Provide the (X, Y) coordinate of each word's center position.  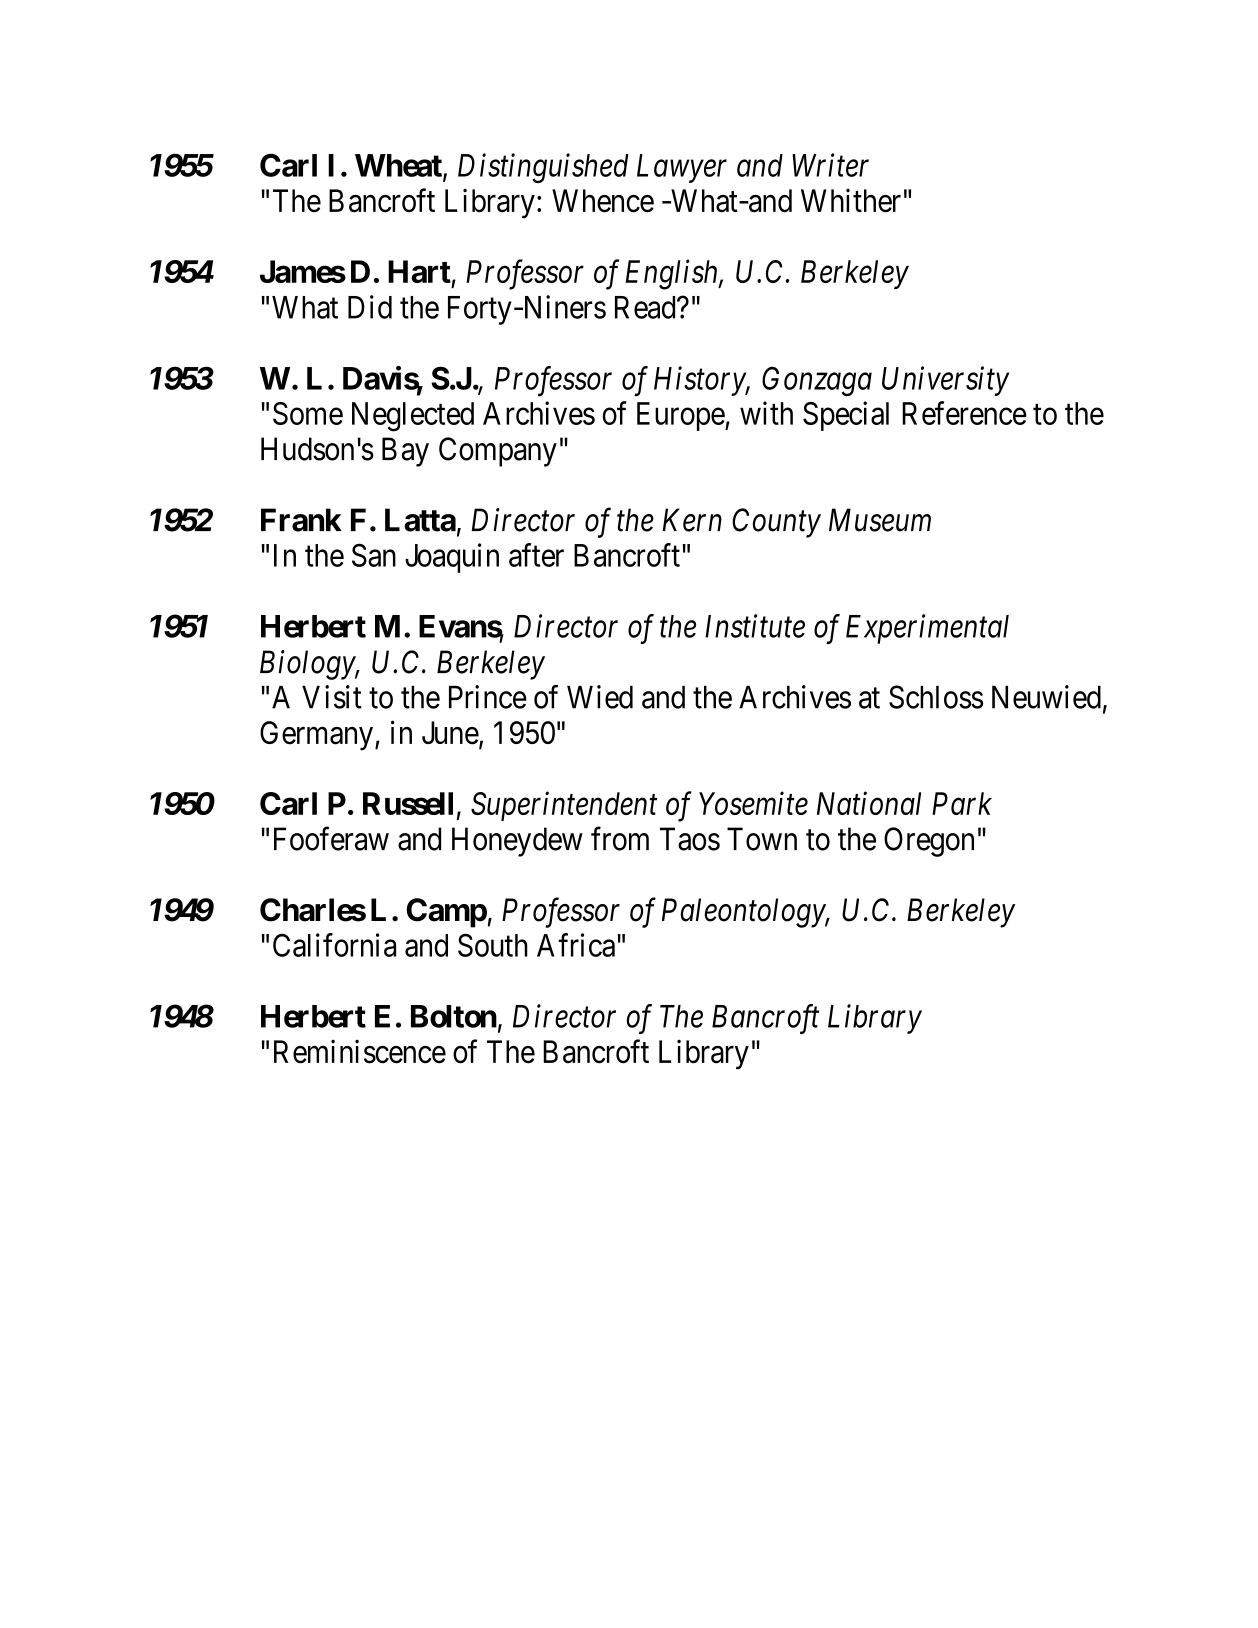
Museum (880, 520)
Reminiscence (360, 1052)
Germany (316, 736)
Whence (603, 201)
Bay (405, 452)
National (869, 803)
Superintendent (564, 806)
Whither (851, 201)
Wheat (399, 166)
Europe (681, 416)
